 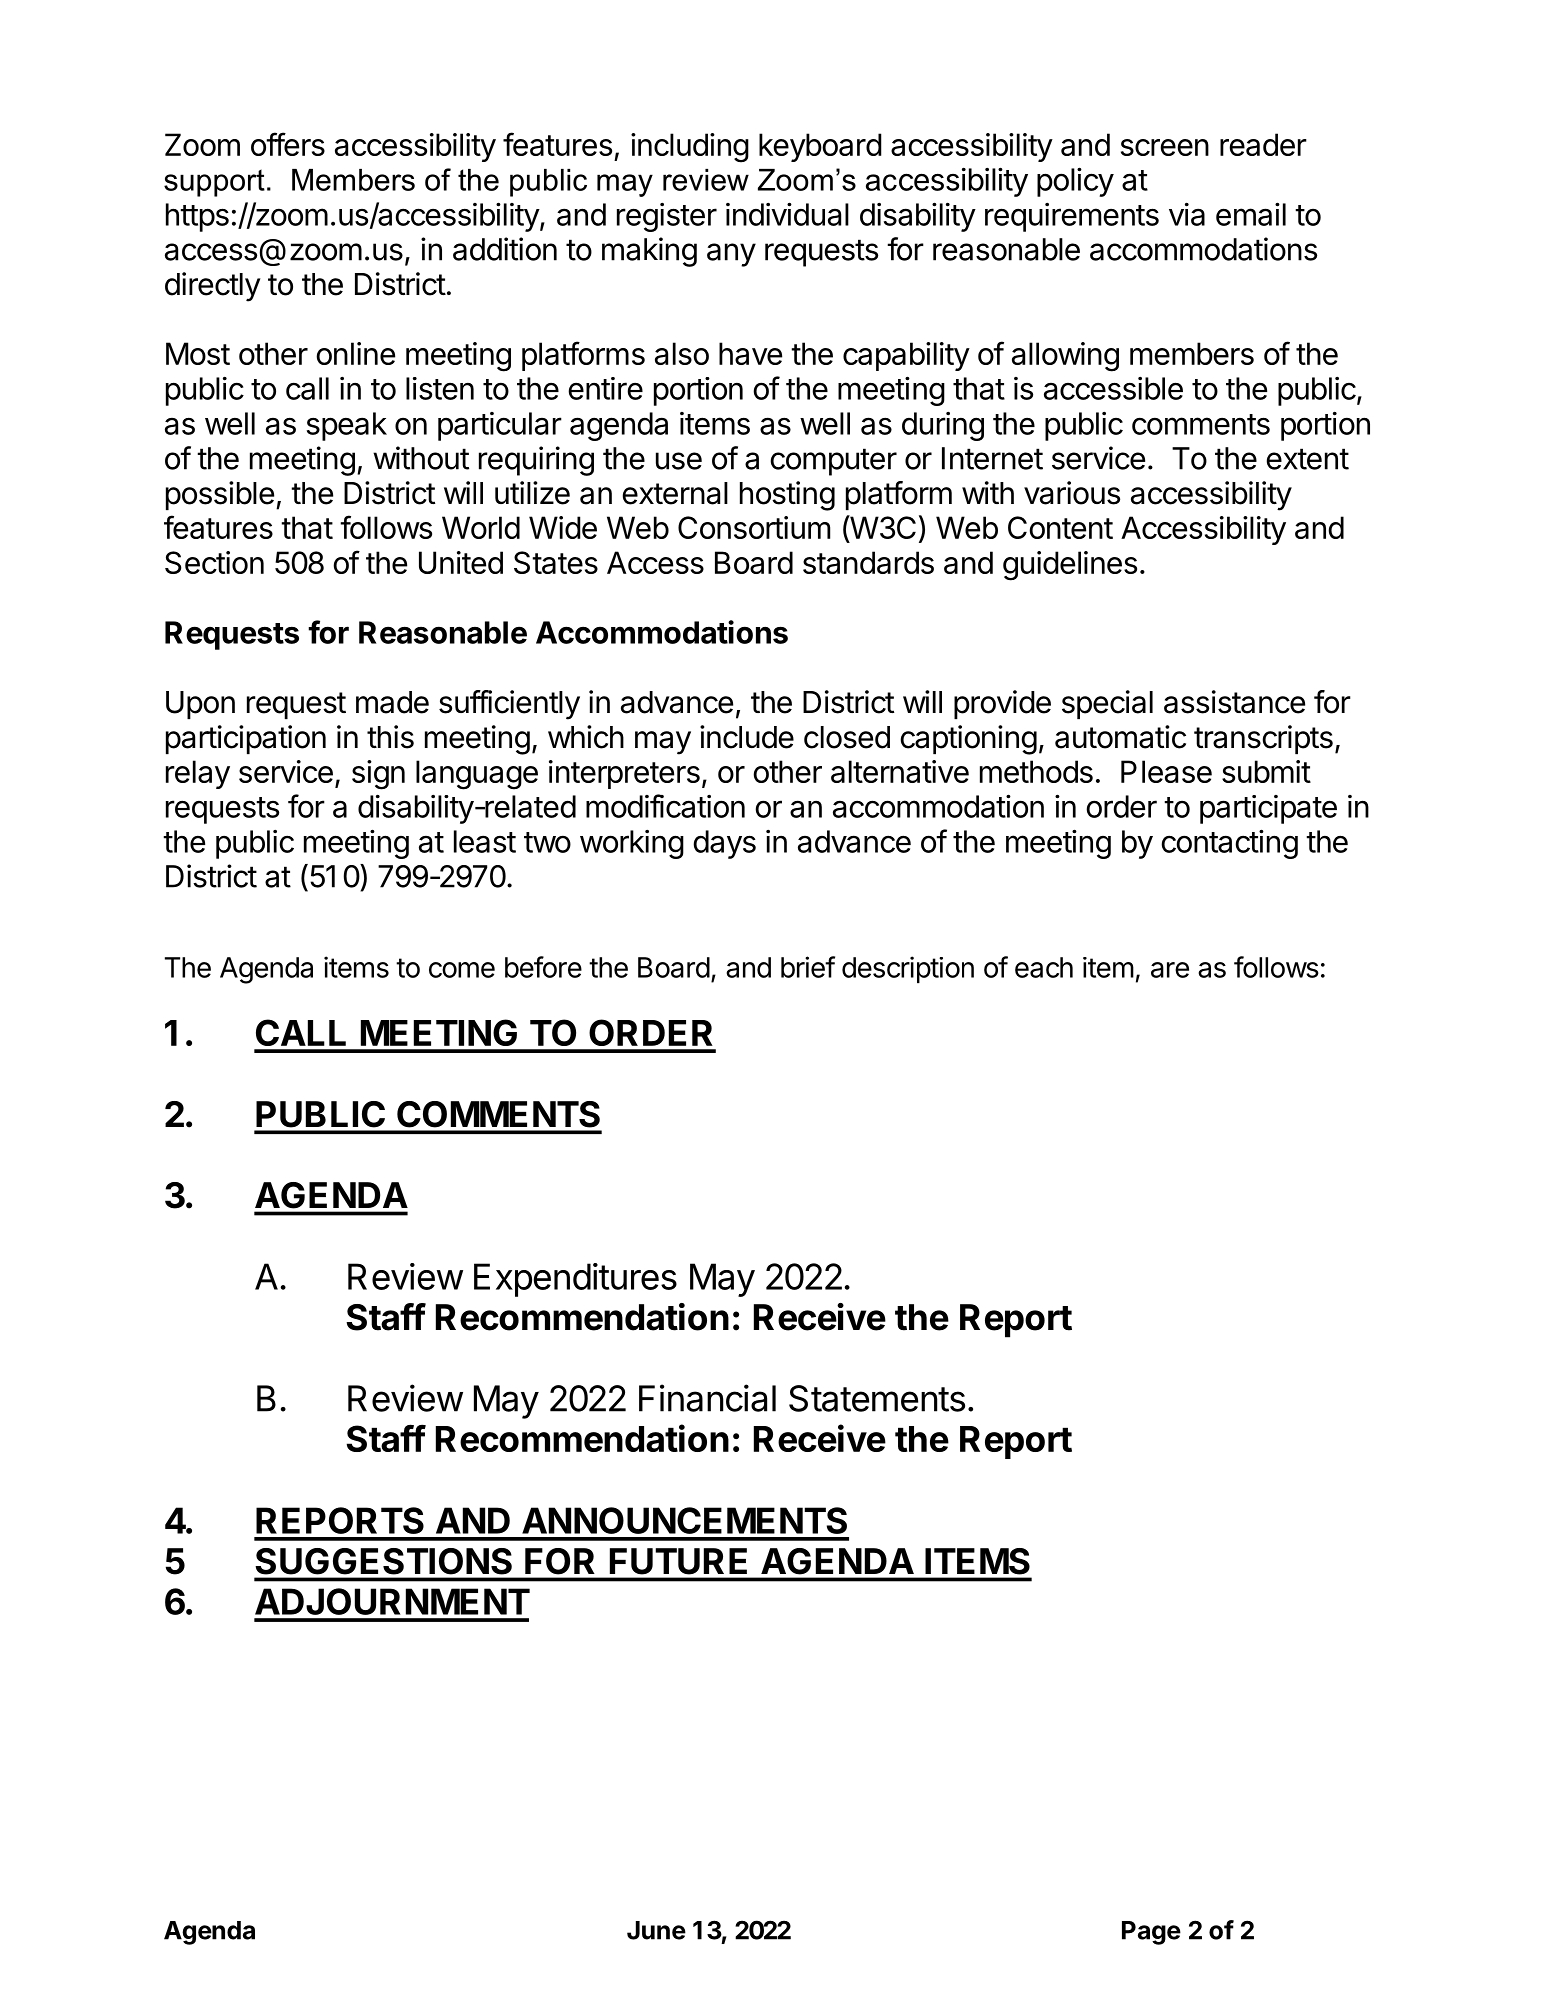 What do you see at coordinates (877, 1398) in the screenshot?
I see `Statements` at bounding box center [877, 1398].
